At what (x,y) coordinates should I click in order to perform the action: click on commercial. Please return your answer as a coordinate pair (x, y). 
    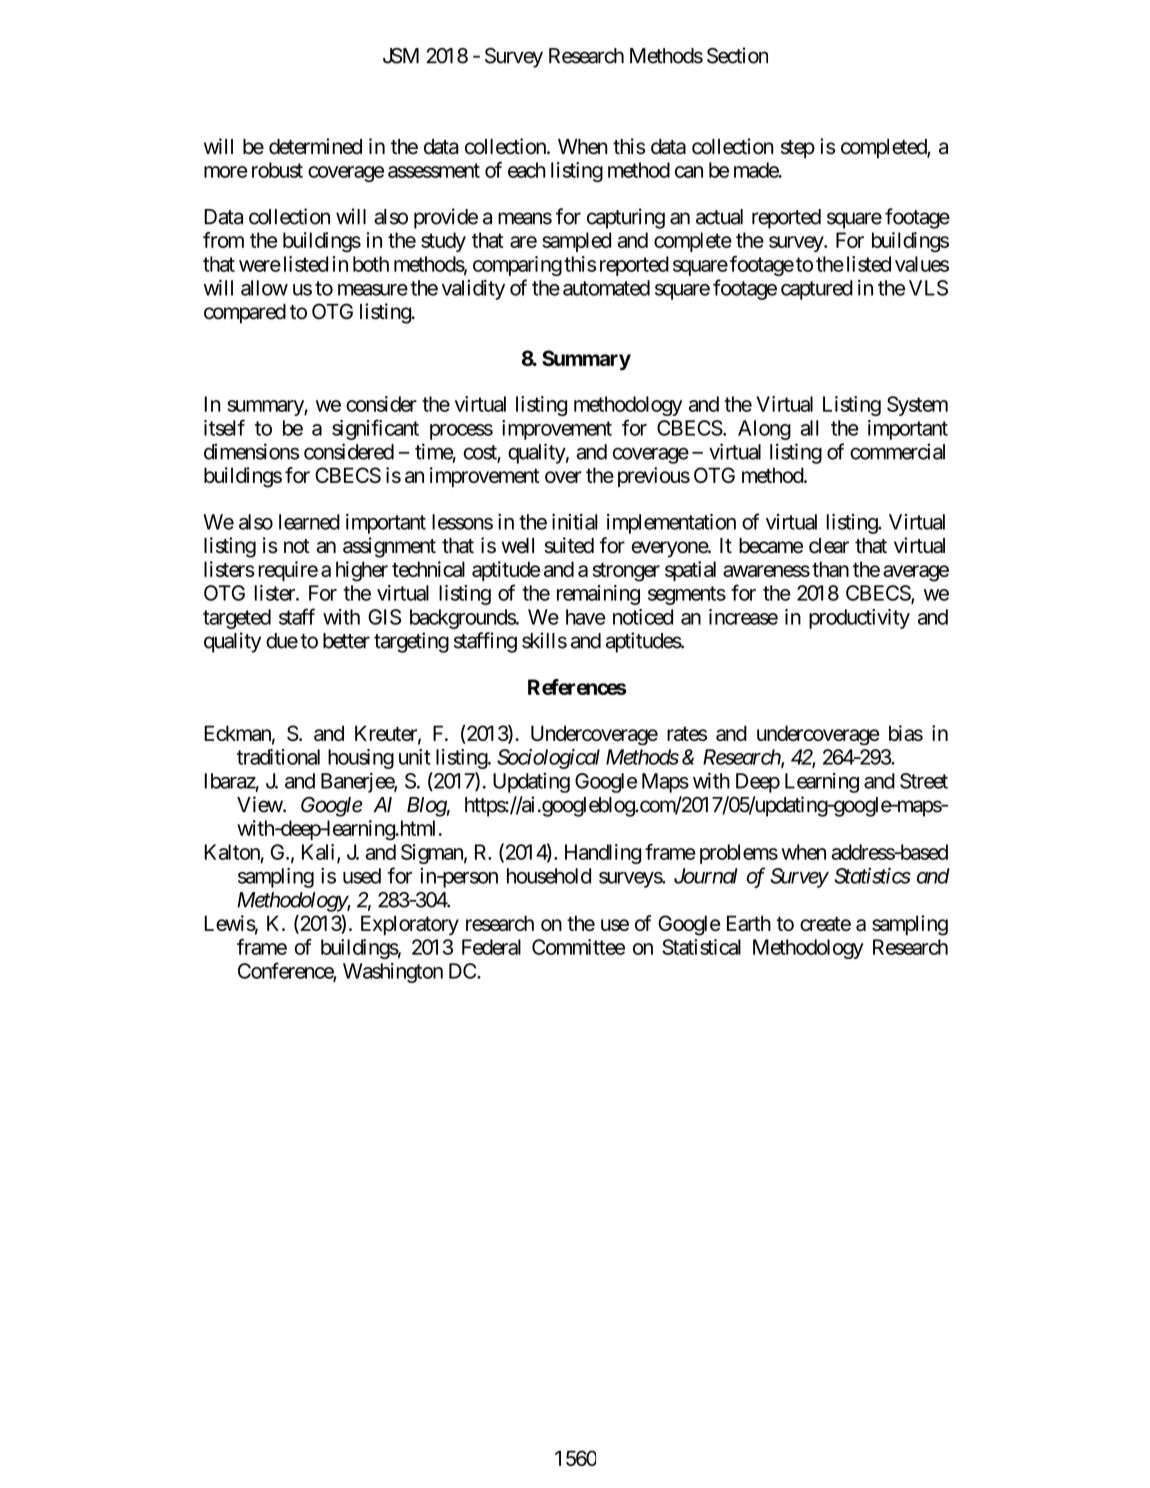
    Looking at the image, I should click on (897, 451).
